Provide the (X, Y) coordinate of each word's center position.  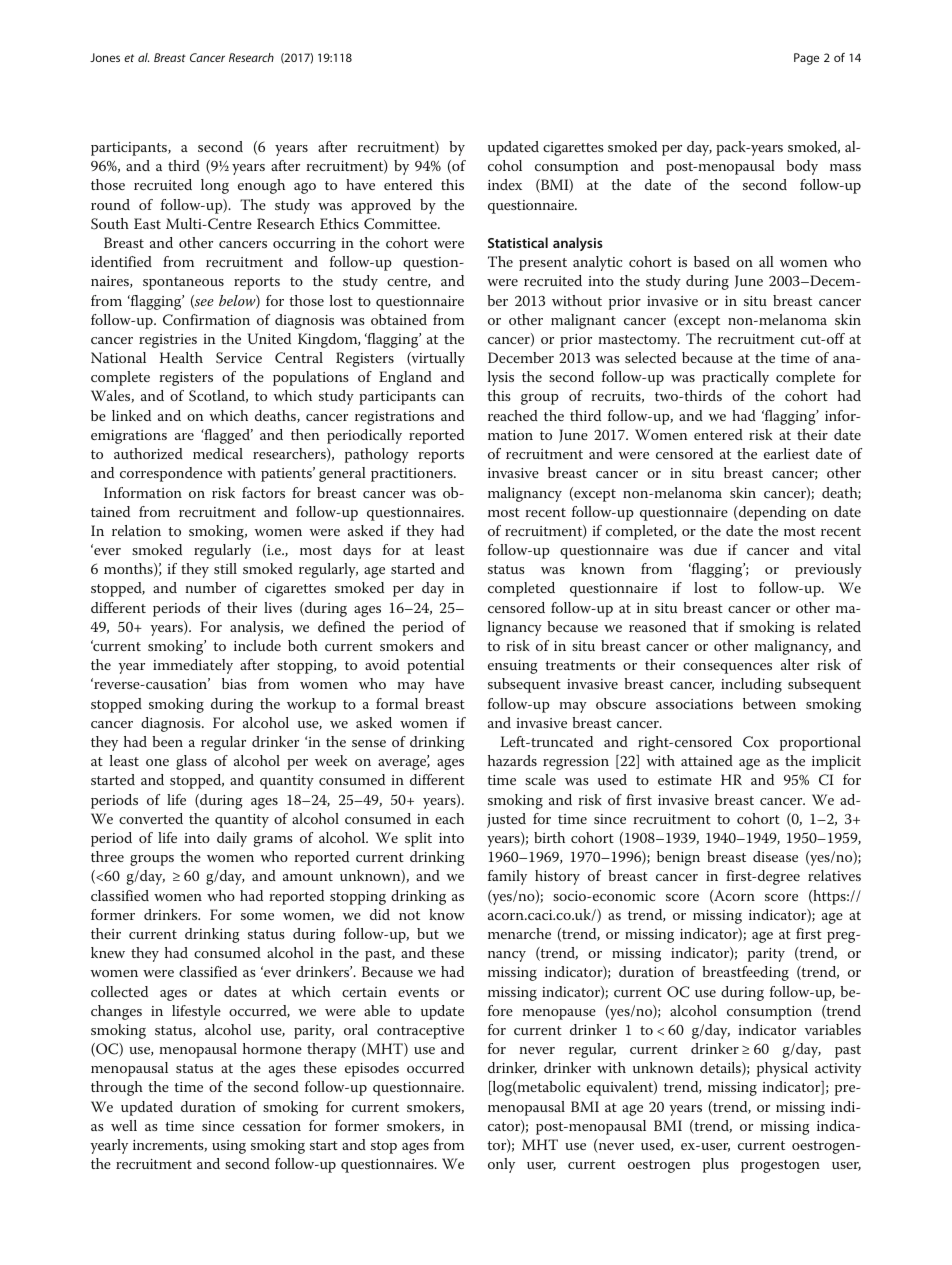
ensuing (513, 667)
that (705, 626)
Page (806, 59)
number (211, 587)
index (505, 184)
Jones (105, 57)
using (229, 1147)
